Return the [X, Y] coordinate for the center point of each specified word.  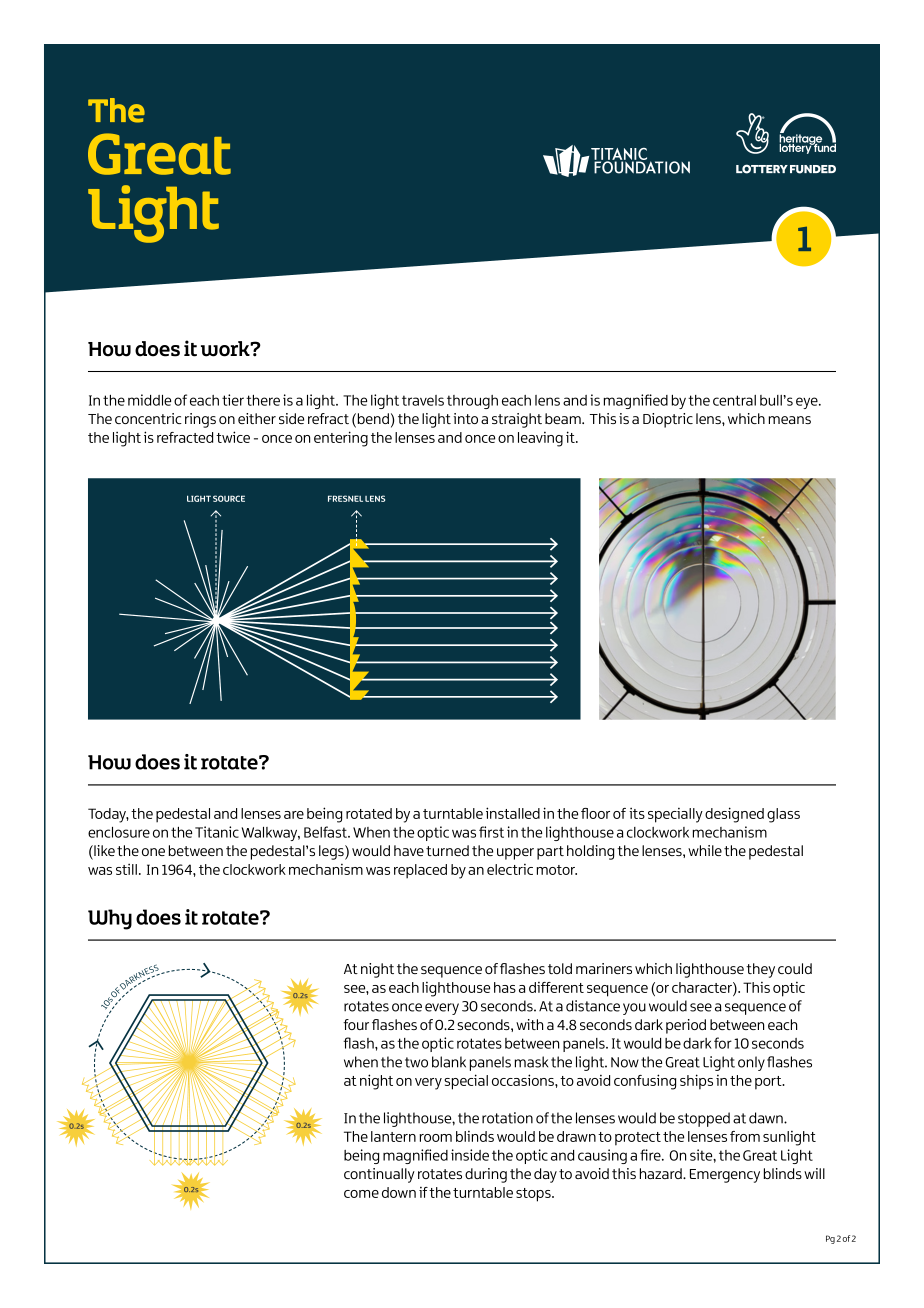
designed [734, 815]
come [361, 1194]
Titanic [217, 832]
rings [200, 420]
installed [513, 813]
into [465, 418]
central [734, 400]
